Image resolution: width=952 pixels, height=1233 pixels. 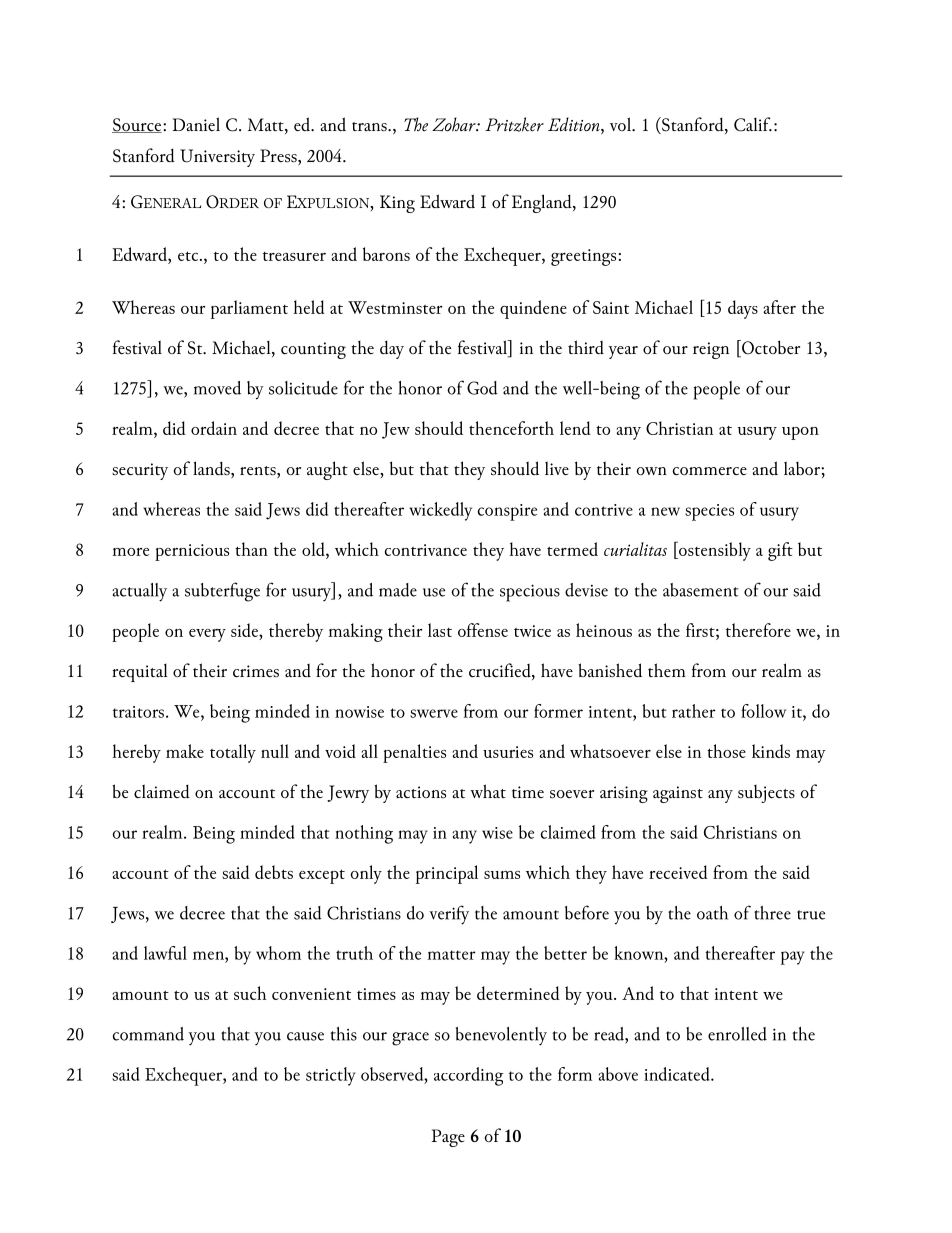 What do you see at coordinates (468, 1076) in the screenshot?
I see `according` at bounding box center [468, 1076].
